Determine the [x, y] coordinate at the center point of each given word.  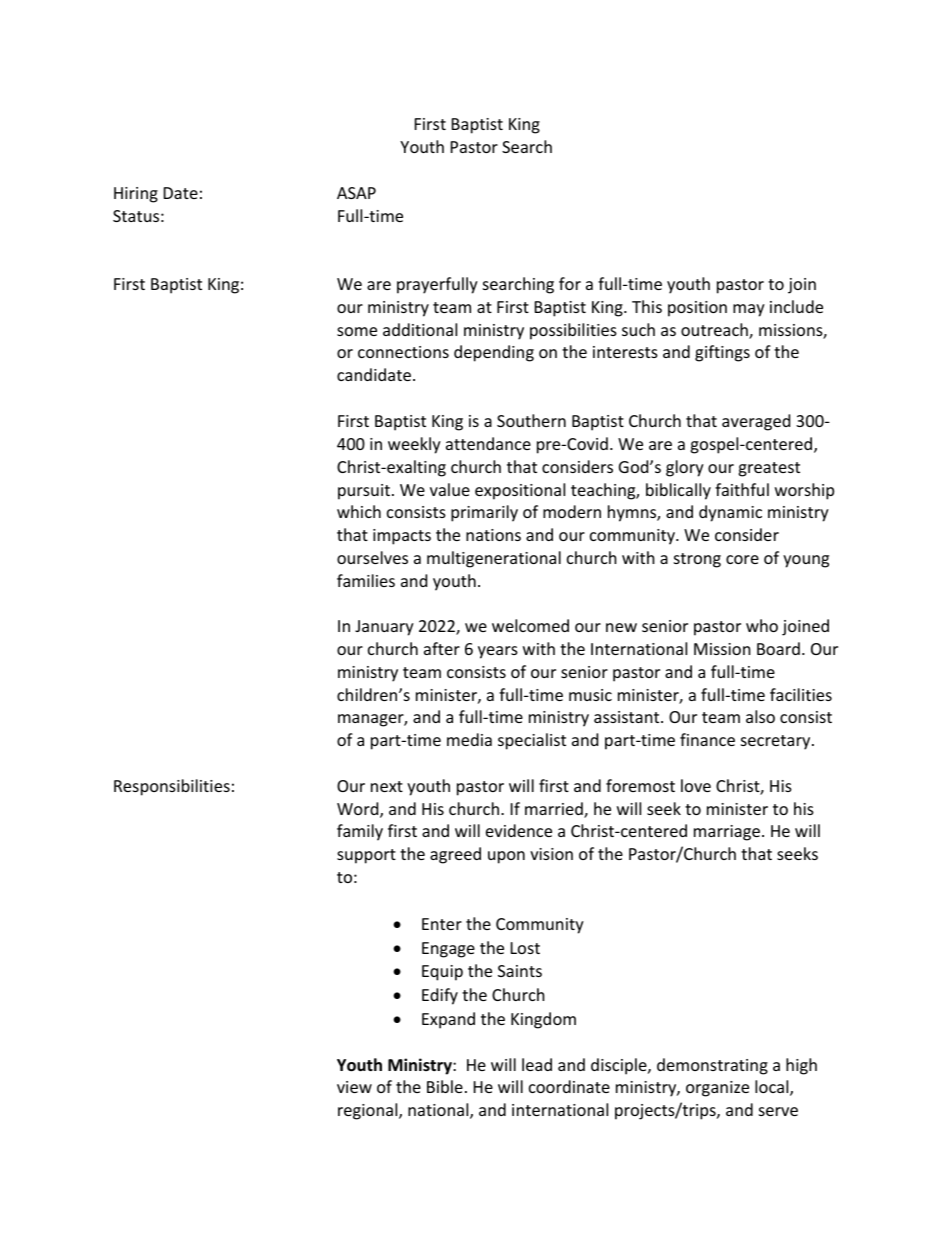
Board [778, 648]
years [498, 652]
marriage [727, 833]
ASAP [356, 193]
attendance [488, 443]
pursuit [364, 492]
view [354, 1087]
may [749, 310]
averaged [756, 422]
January [384, 628]
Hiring [136, 195]
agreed [455, 855]
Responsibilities [172, 787]
